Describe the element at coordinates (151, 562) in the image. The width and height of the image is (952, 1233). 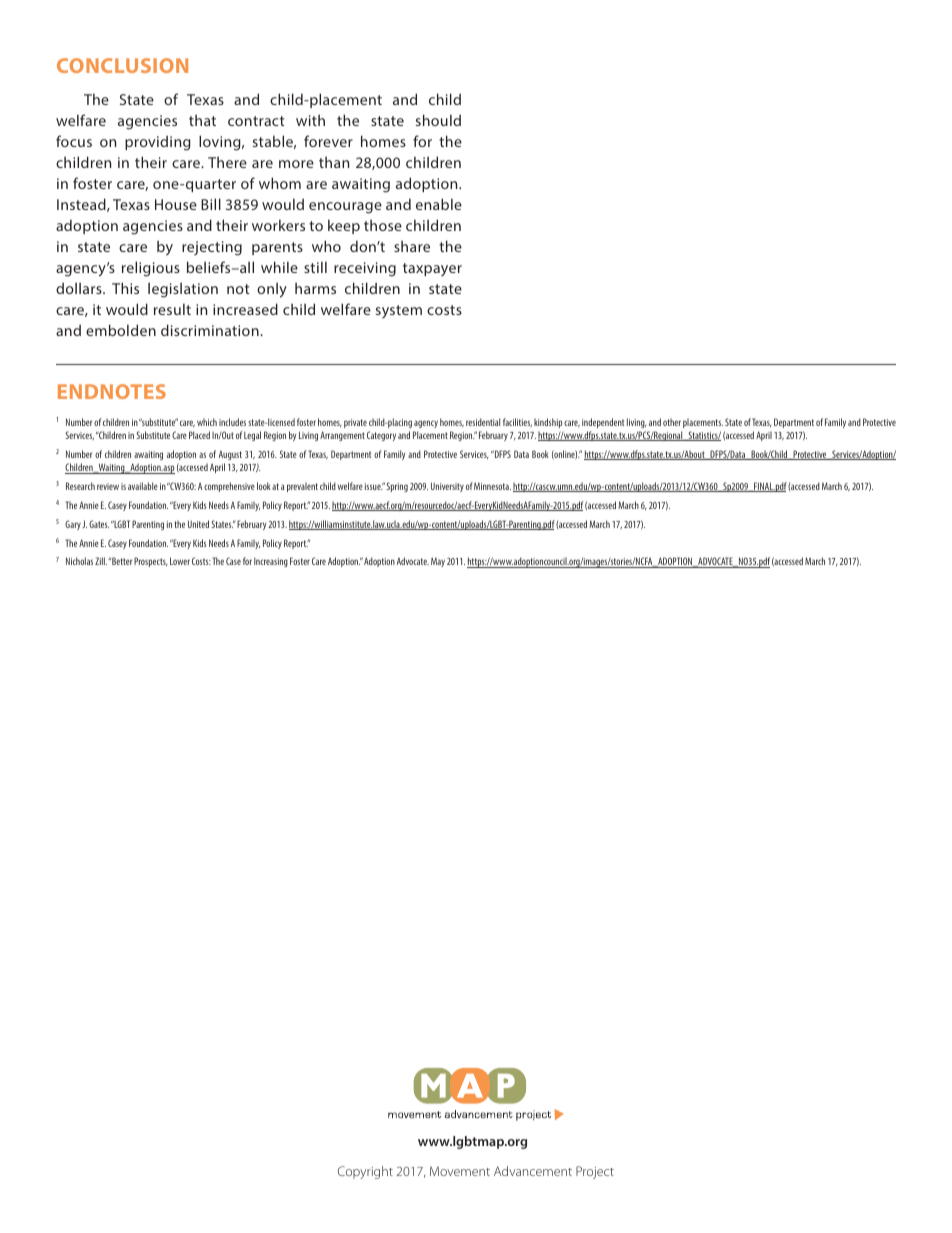
I see `Prospects` at that location.
